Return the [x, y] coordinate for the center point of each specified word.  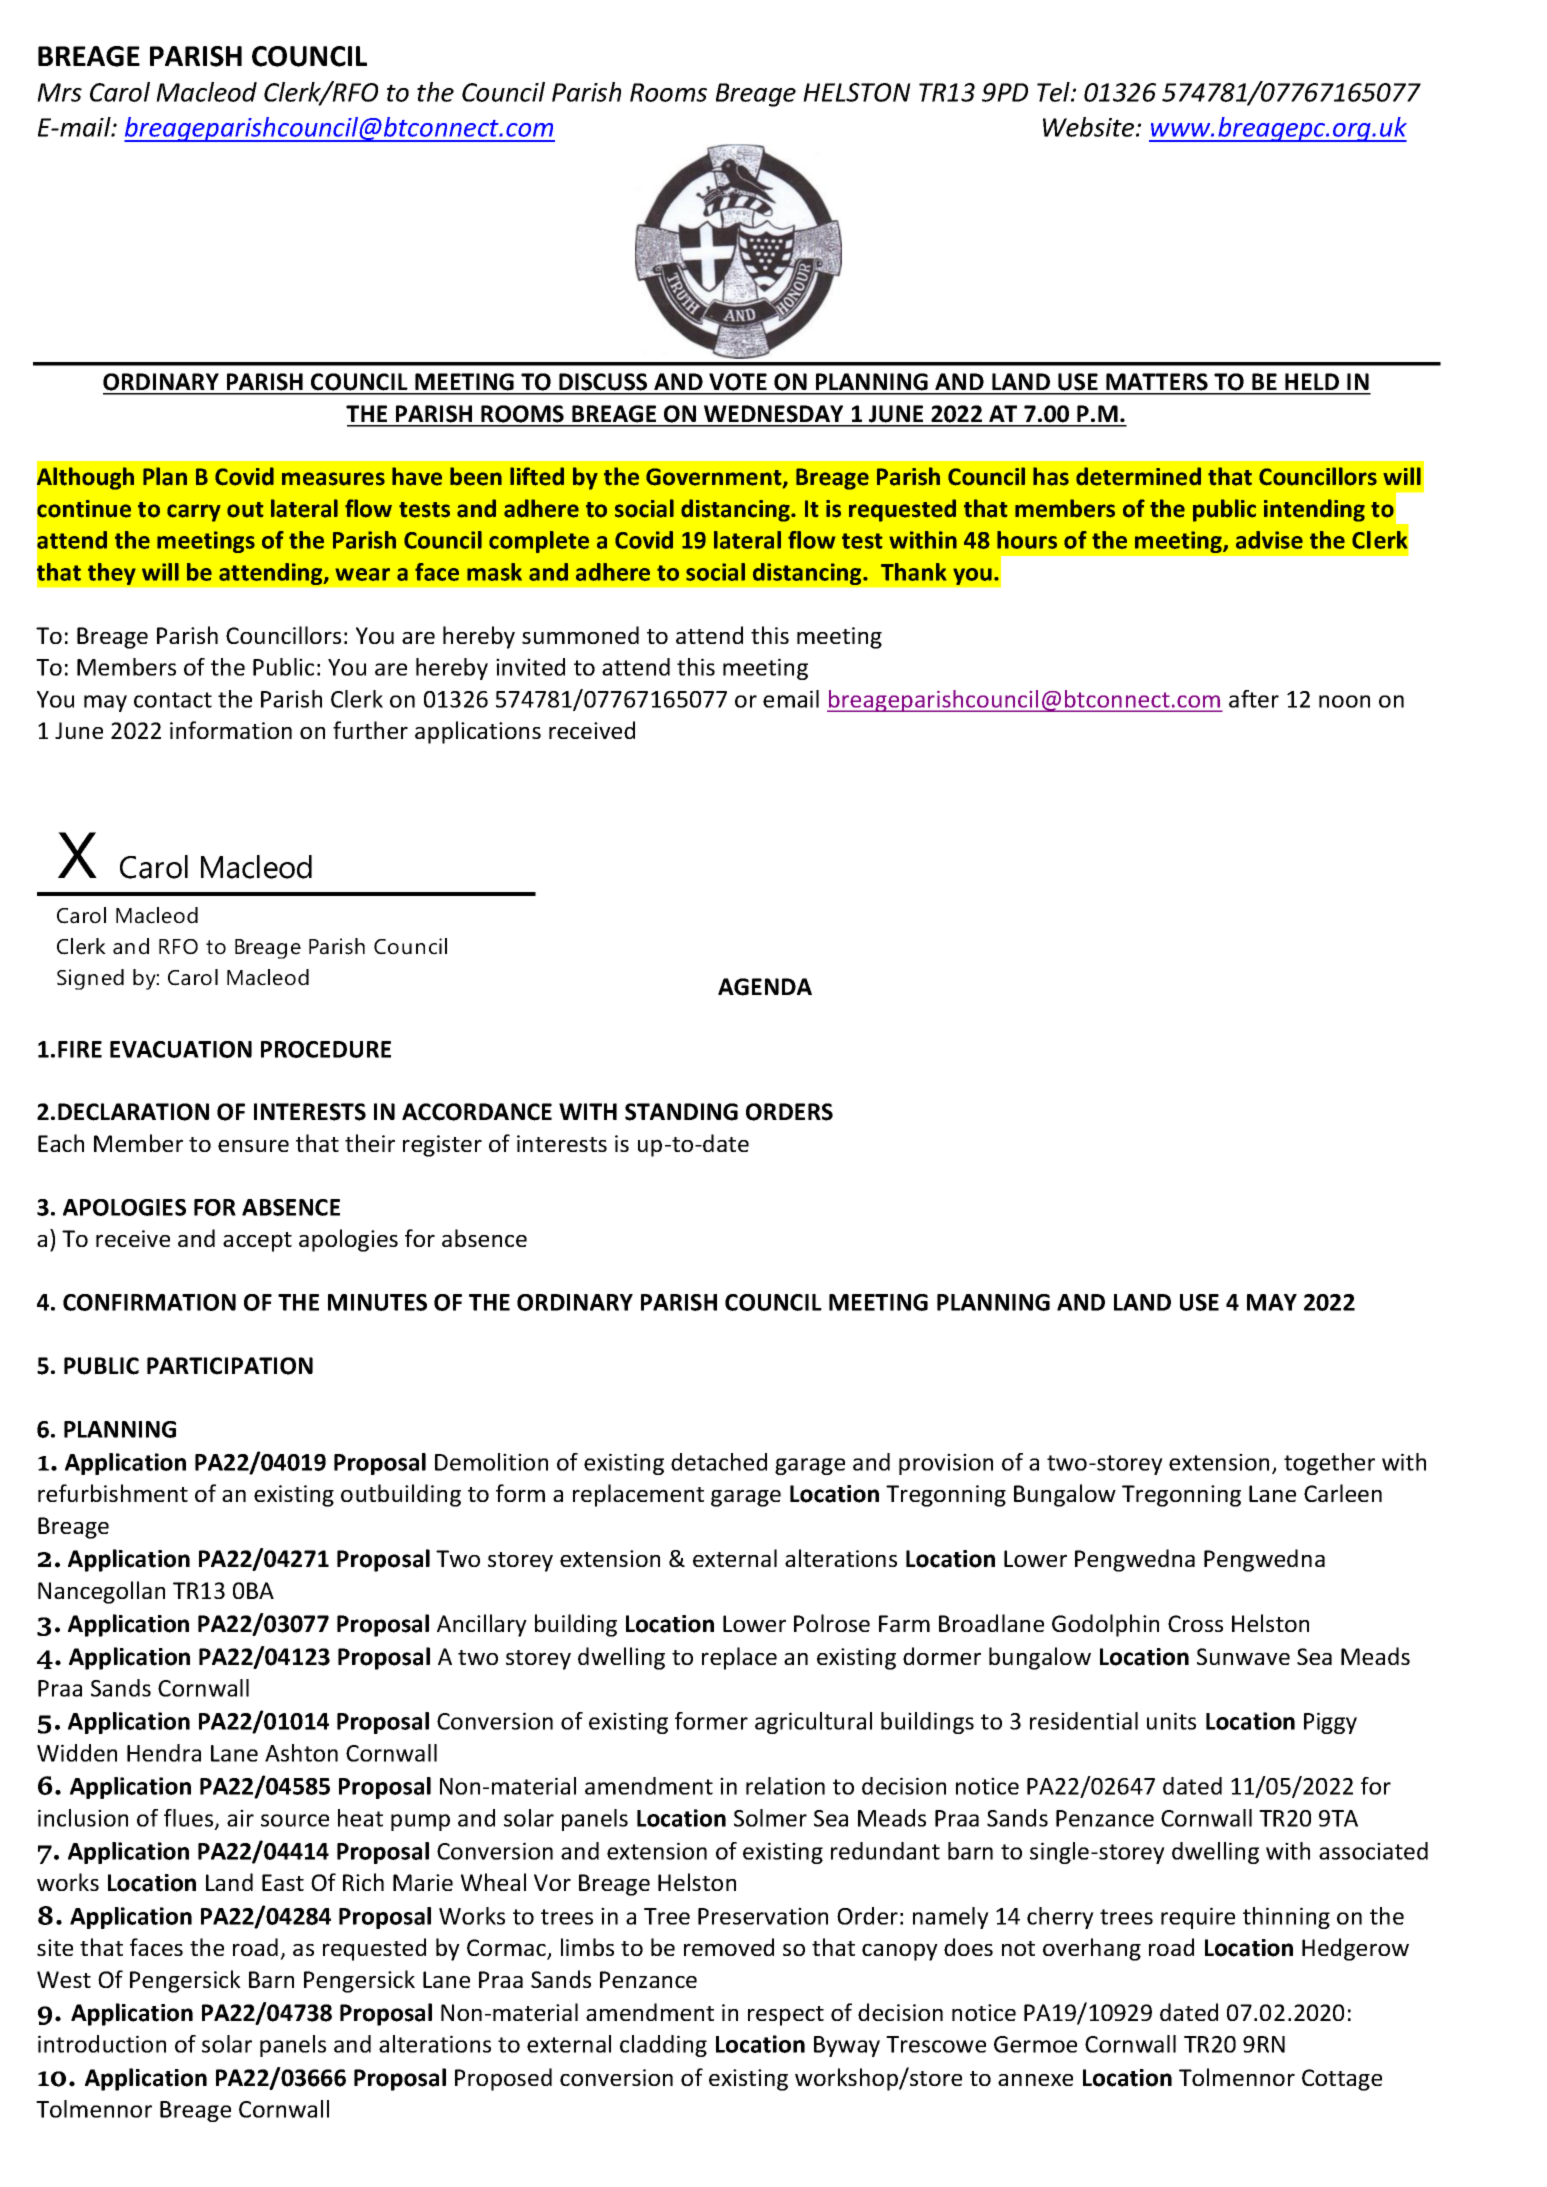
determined [1138, 476]
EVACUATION [181, 1049]
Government [715, 478]
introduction [102, 2044]
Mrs [59, 92]
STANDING [681, 1112]
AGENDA [765, 987]
